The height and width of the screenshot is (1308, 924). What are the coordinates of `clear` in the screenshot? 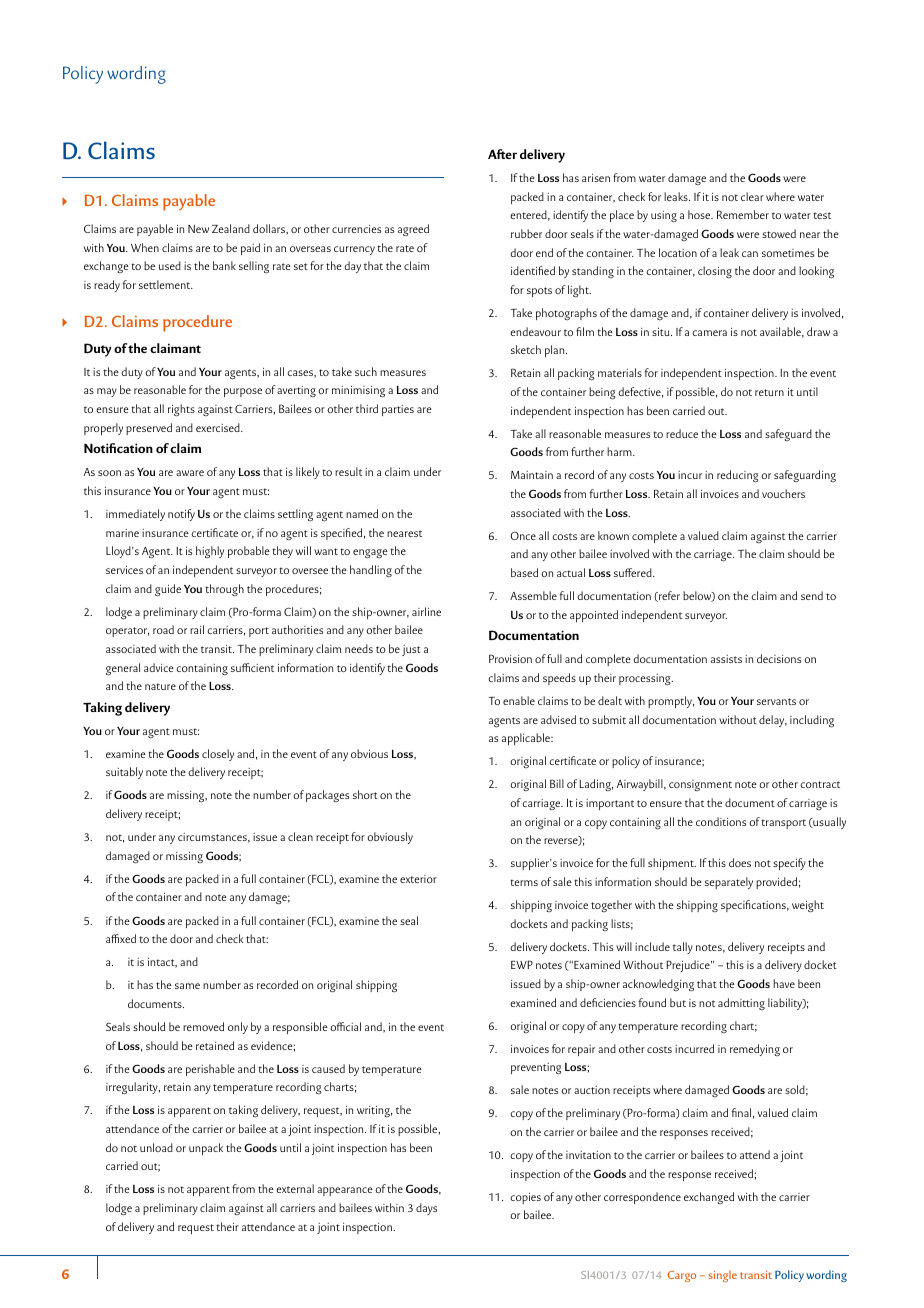 It's located at (752, 196).
